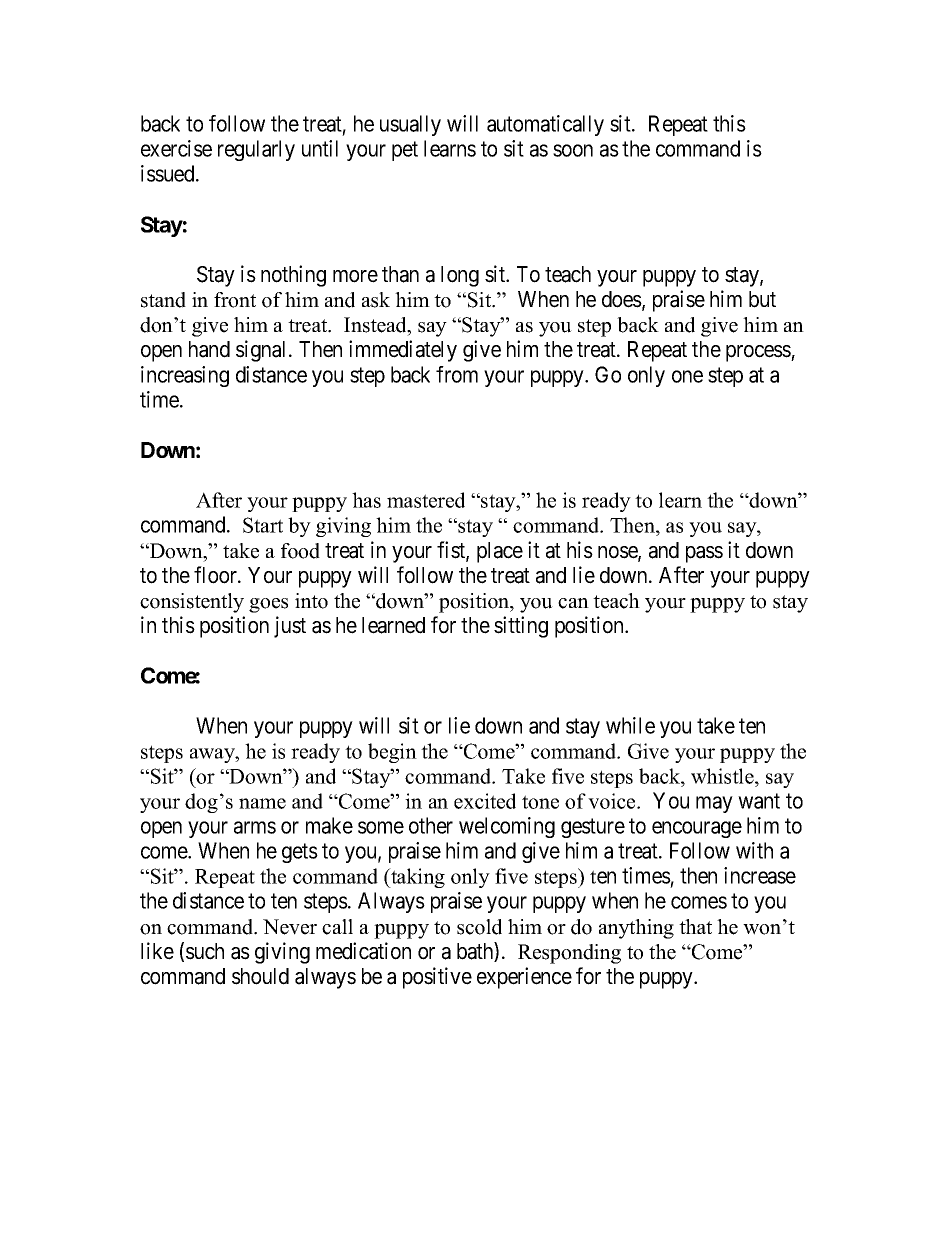  Describe the element at coordinates (695, 926) in the screenshot. I see `that` at that location.
